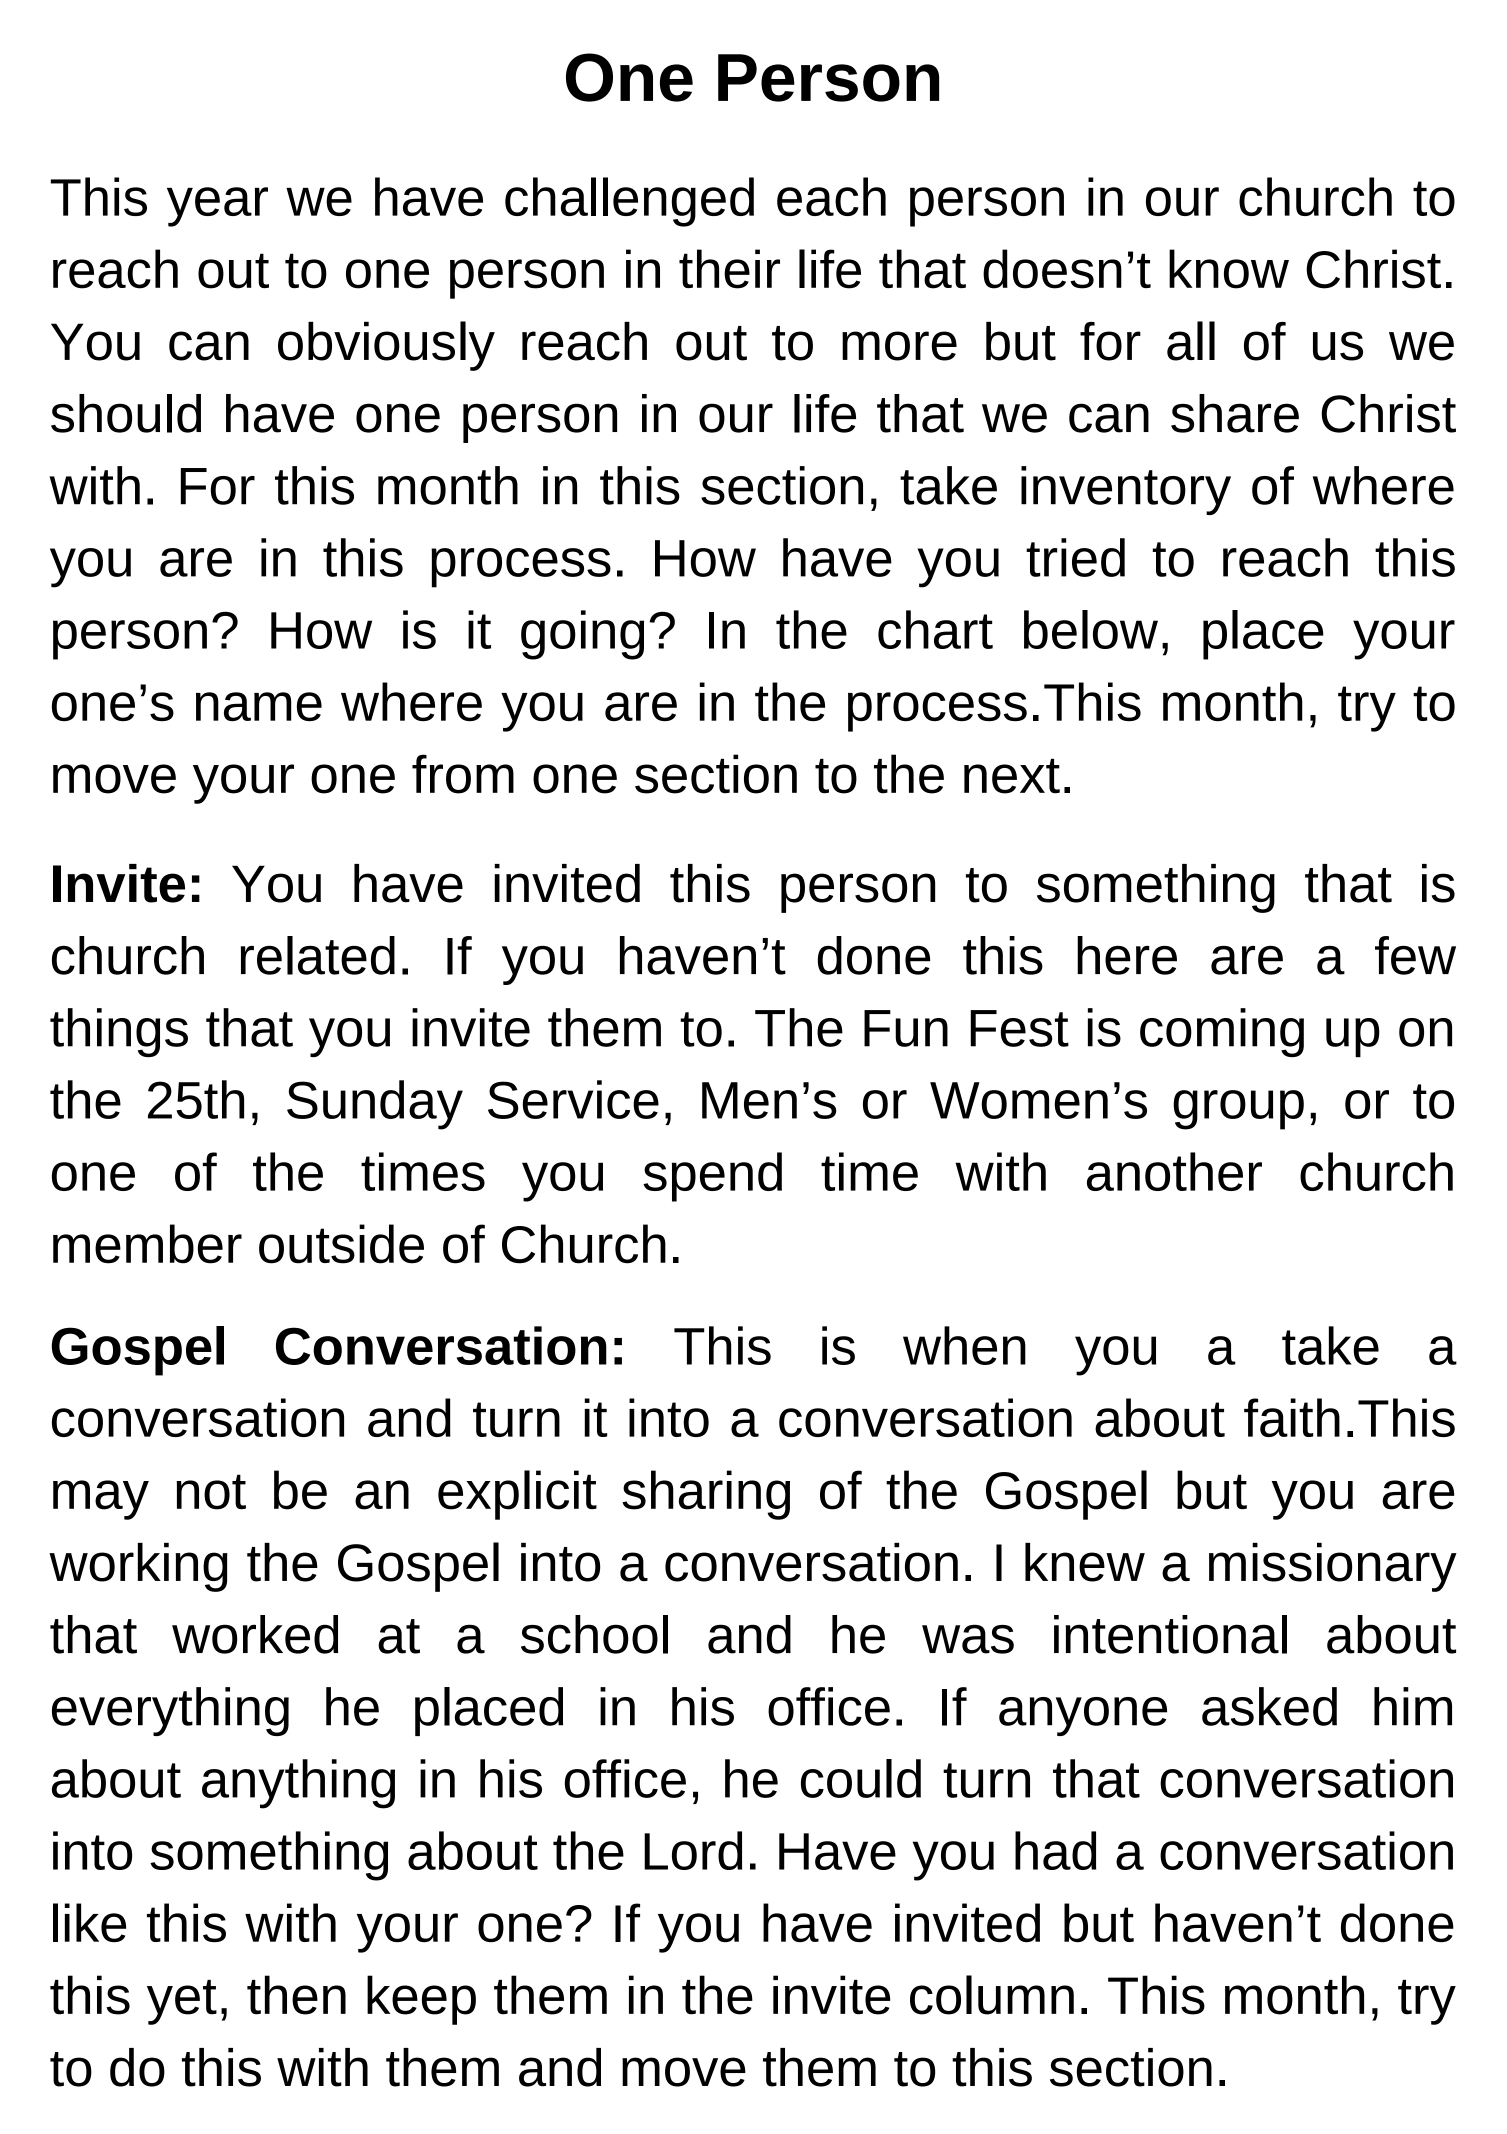  Describe the element at coordinates (296, 1995) in the page. I see `then` at that location.
